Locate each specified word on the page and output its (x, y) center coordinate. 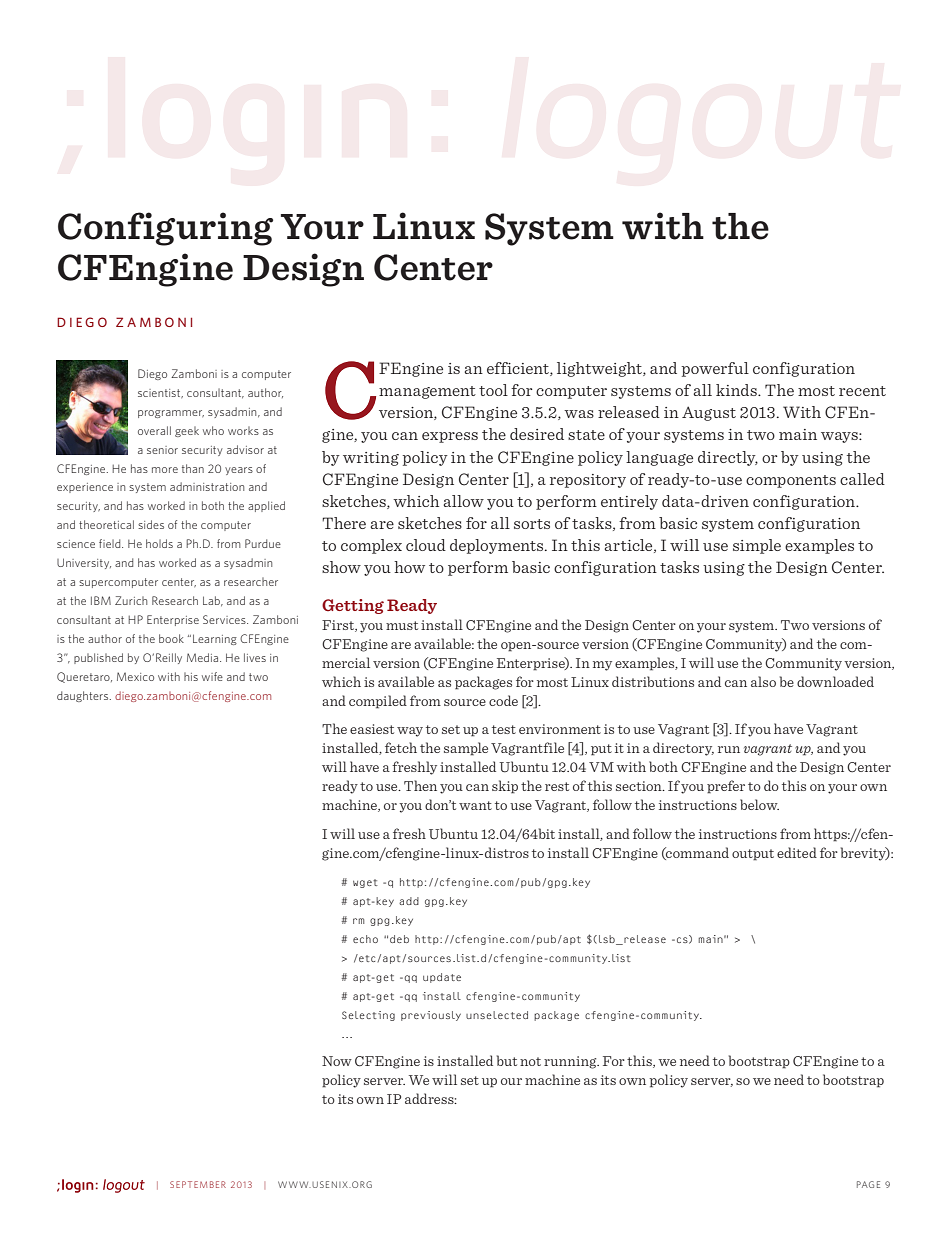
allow (463, 501)
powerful (715, 369)
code (503, 700)
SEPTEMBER (198, 1184)
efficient (519, 369)
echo (365, 939)
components (791, 481)
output (753, 855)
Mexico (135, 676)
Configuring (165, 229)
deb (399, 939)
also (763, 681)
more (165, 470)
